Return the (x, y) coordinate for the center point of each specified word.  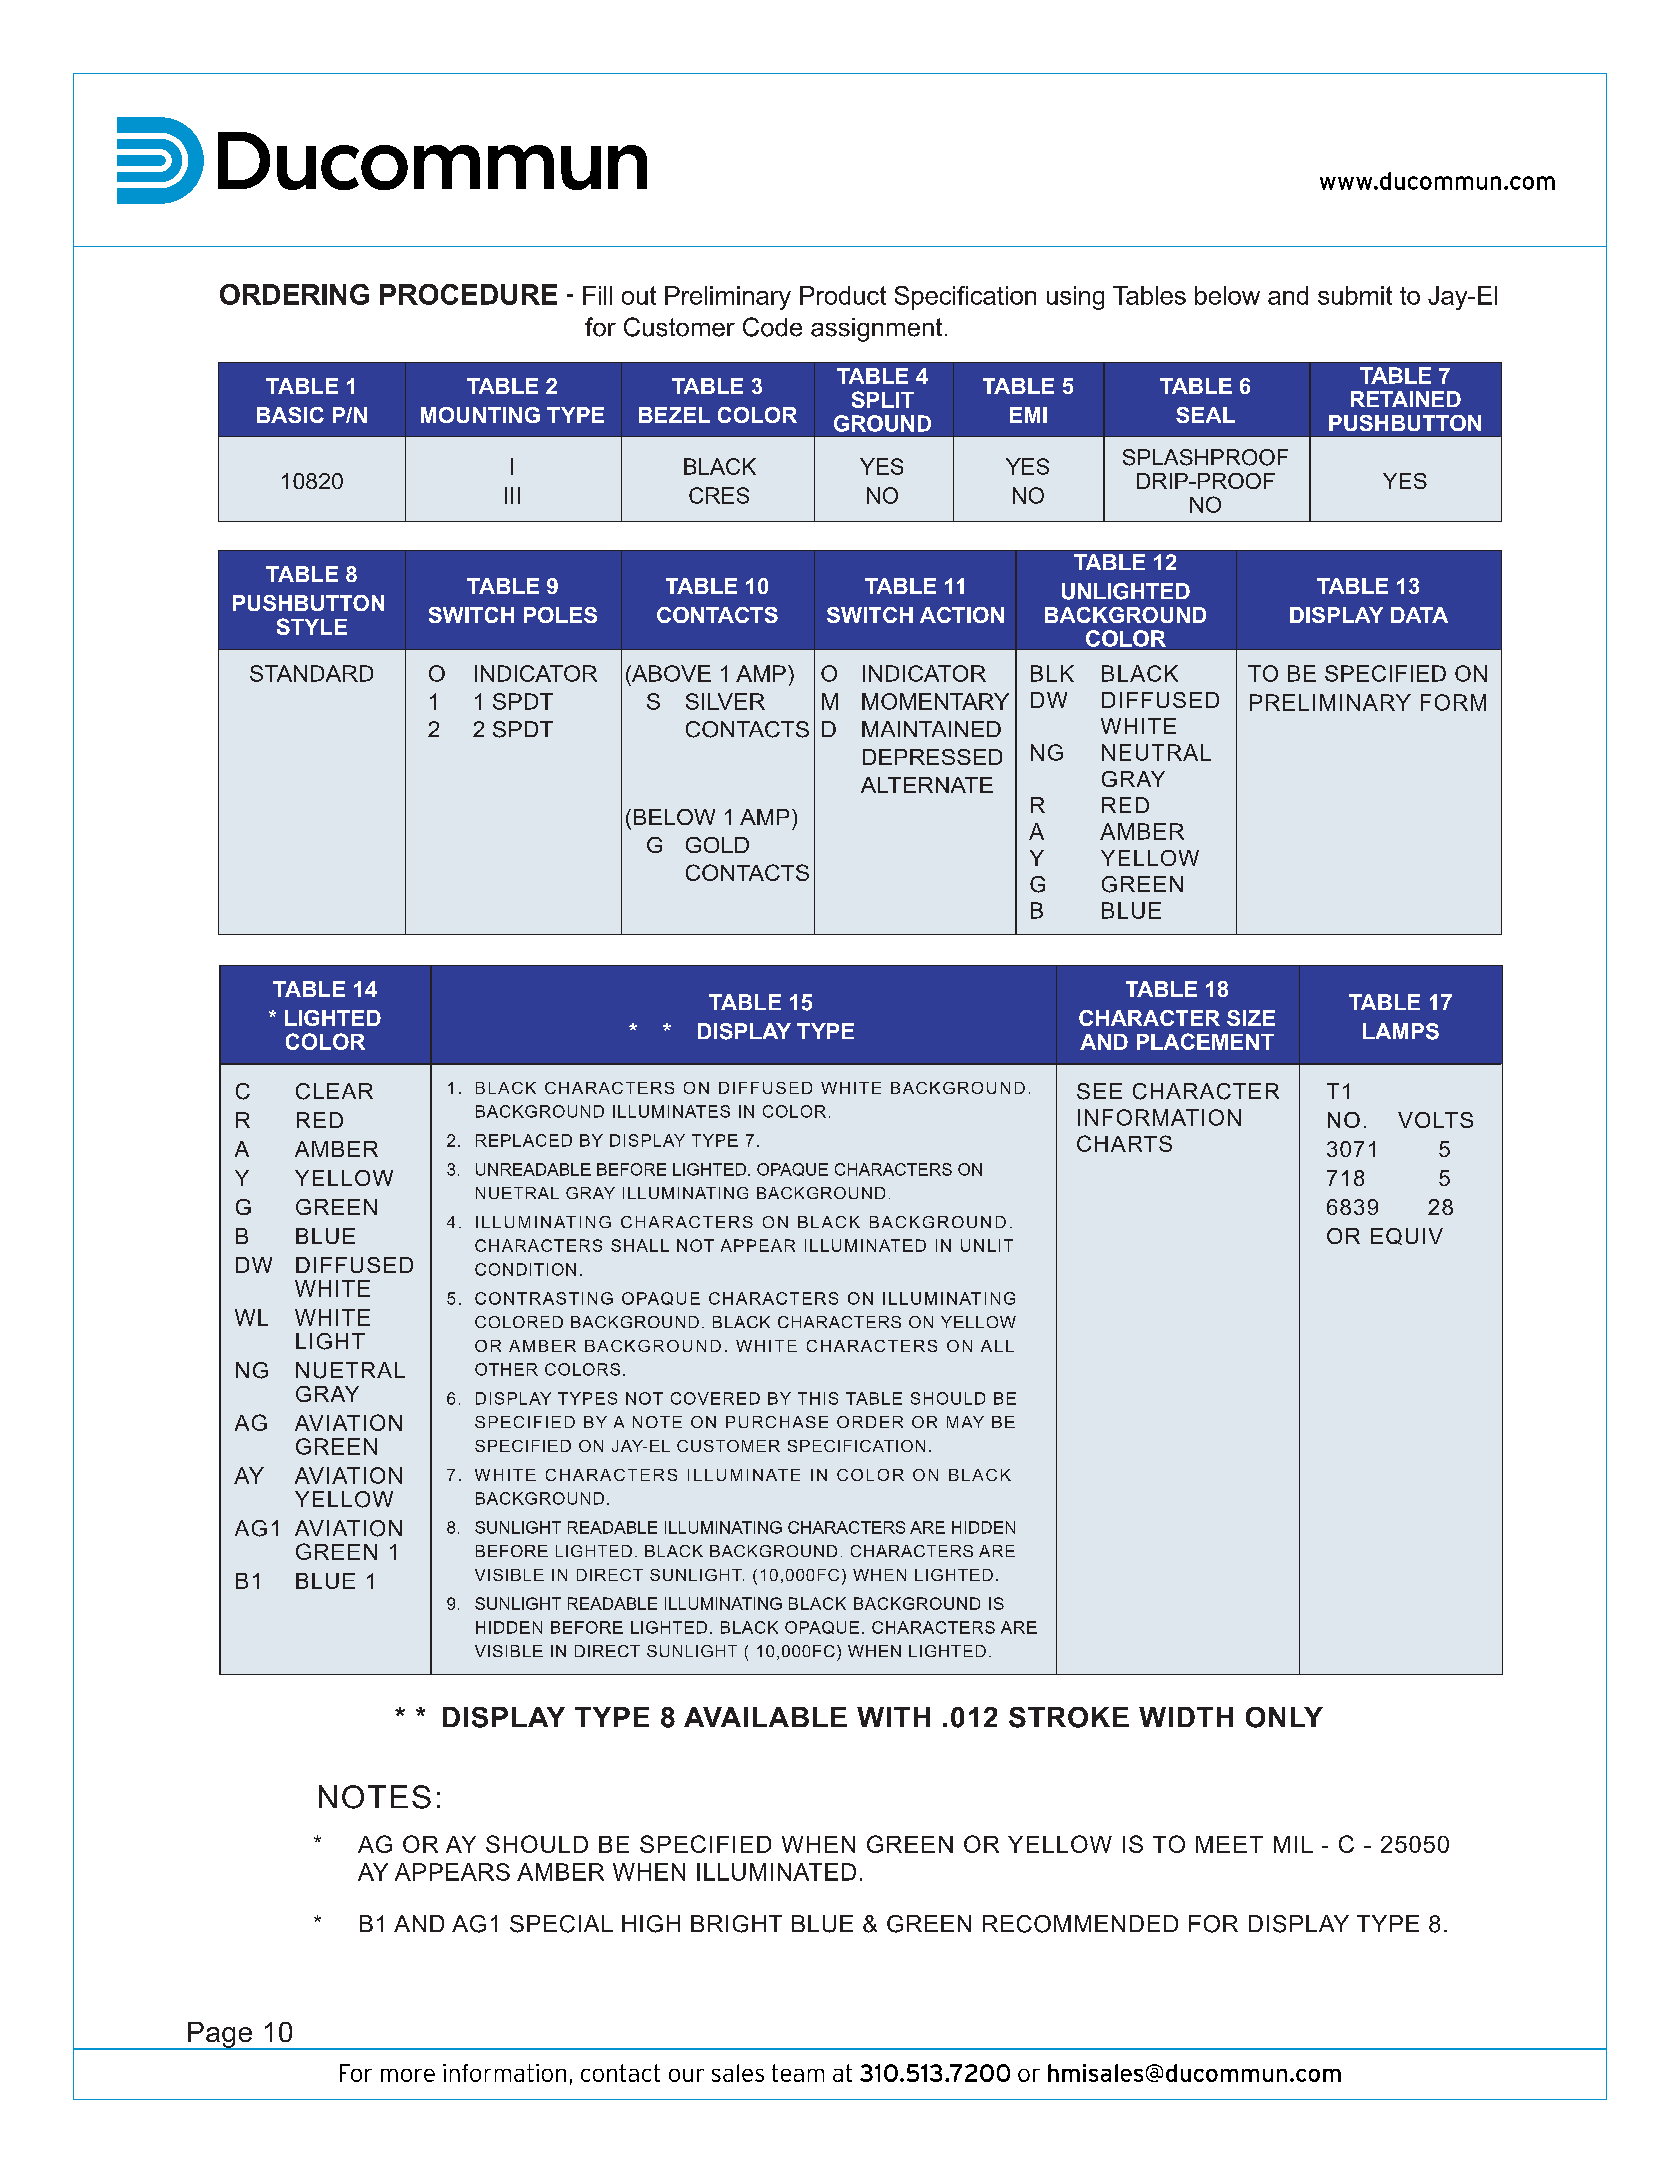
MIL (1293, 1844)
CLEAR (334, 1091)
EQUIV (1407, 1236)
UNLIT (987, 1245)
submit (1355, 295)
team (798, 2073)
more (408, 2075)
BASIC (290, 415)
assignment (876, 330)
